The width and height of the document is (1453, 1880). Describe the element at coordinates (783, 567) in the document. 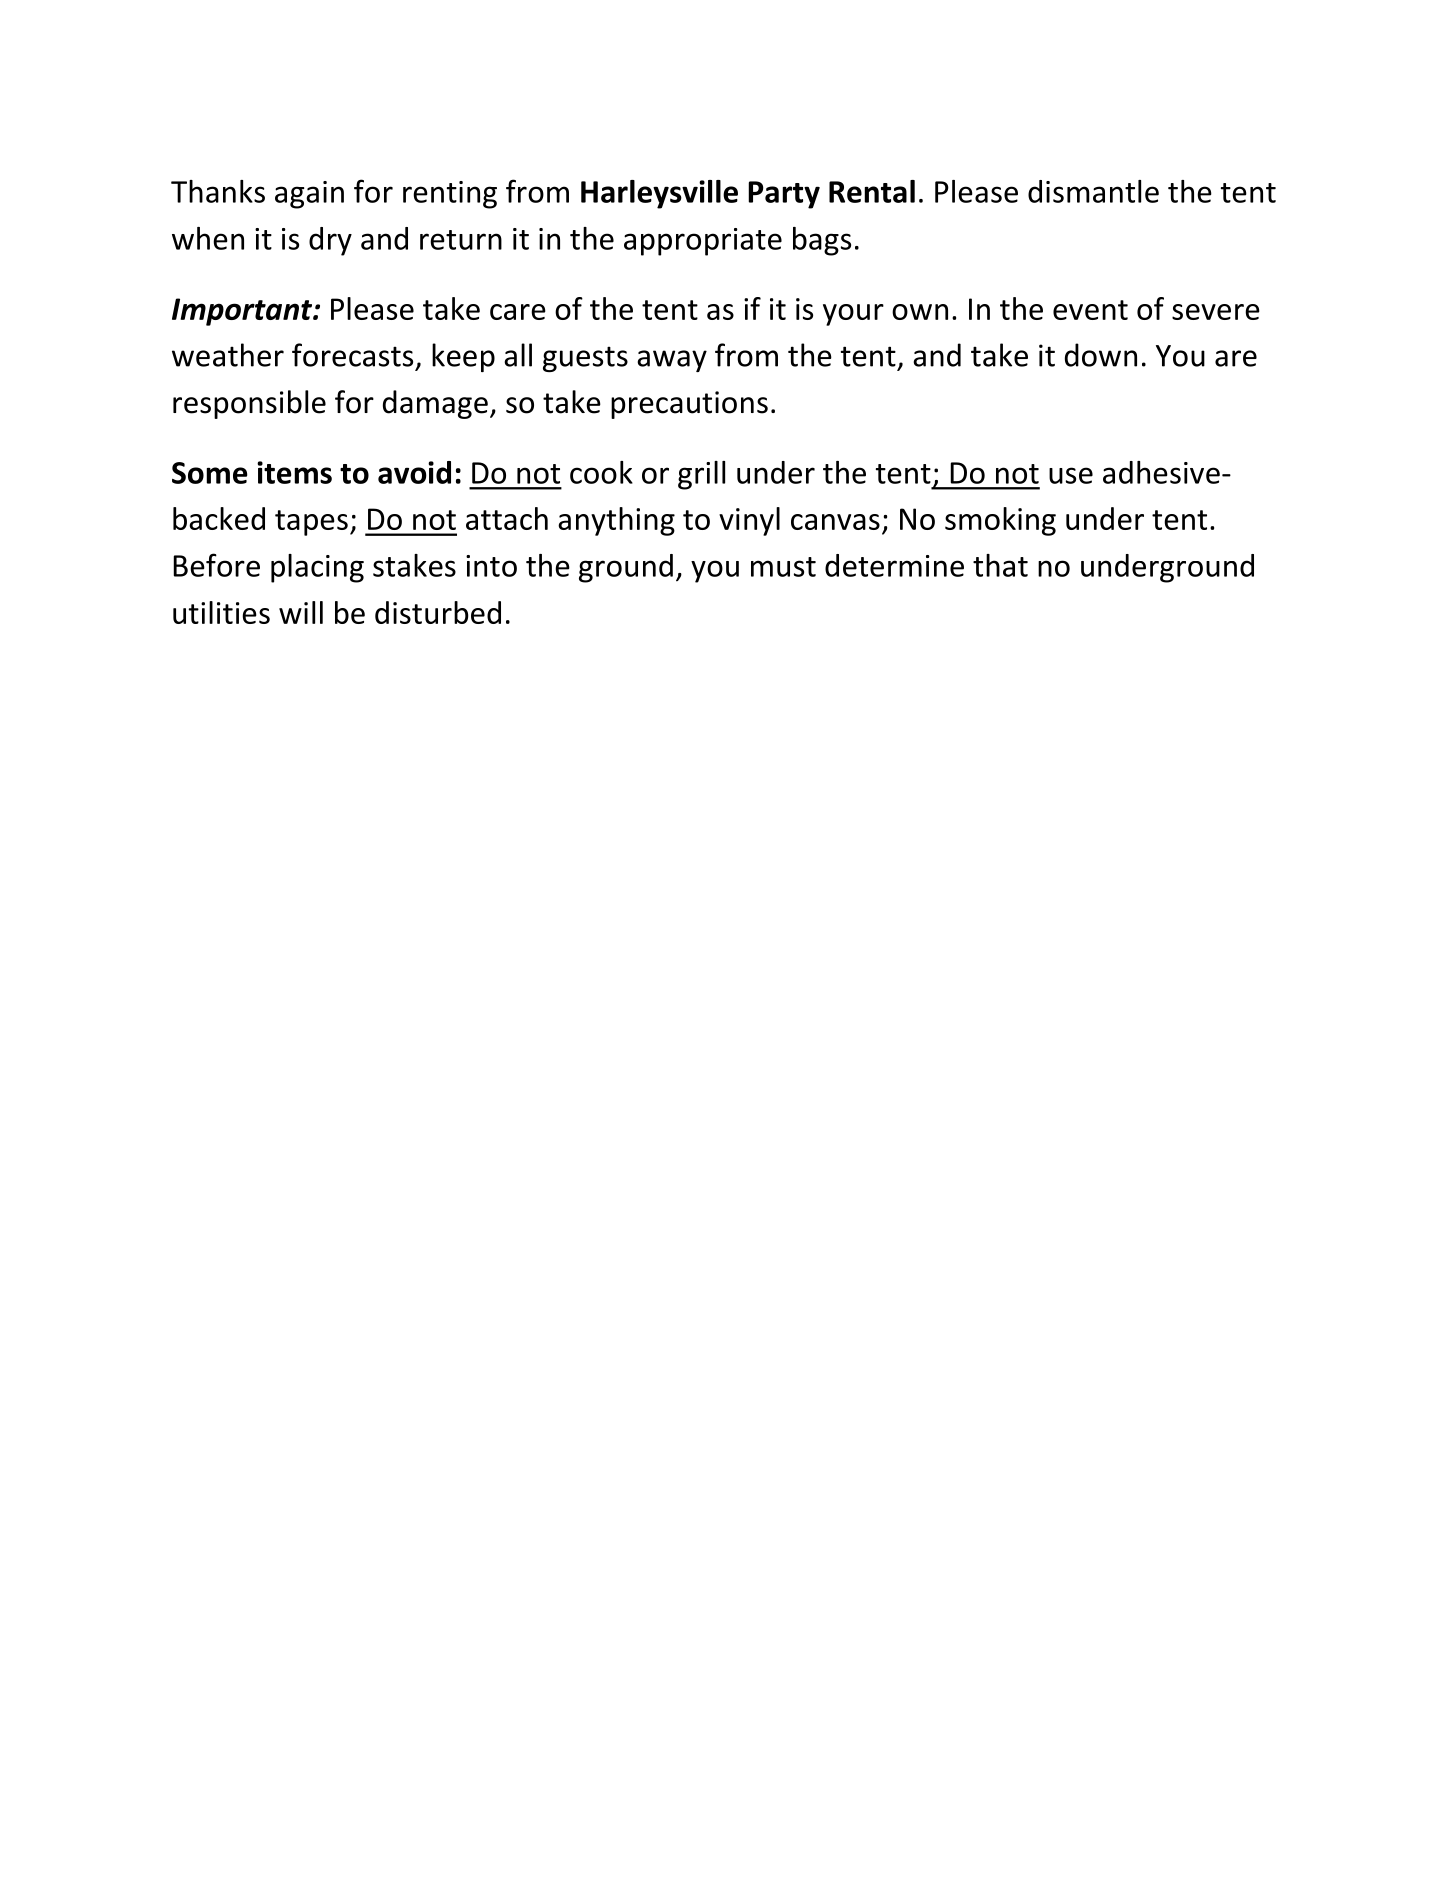

I see `must` at that location.
